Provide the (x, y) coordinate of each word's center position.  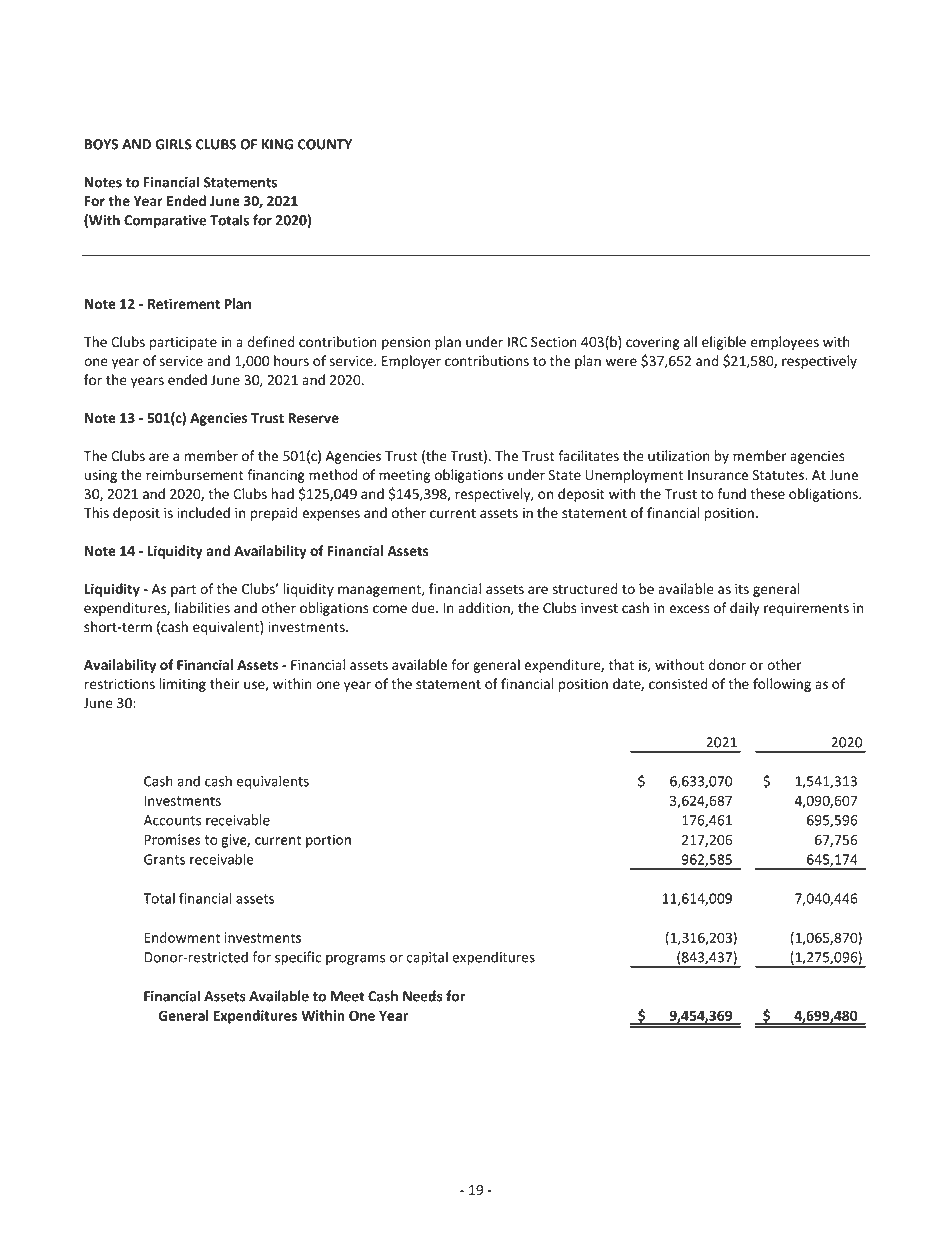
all (690, 342)
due (424, 608)
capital (427, 958)
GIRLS (173, 144)
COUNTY (325, 144)
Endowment (182, 937)
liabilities (202, 608)
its (742, 589)
